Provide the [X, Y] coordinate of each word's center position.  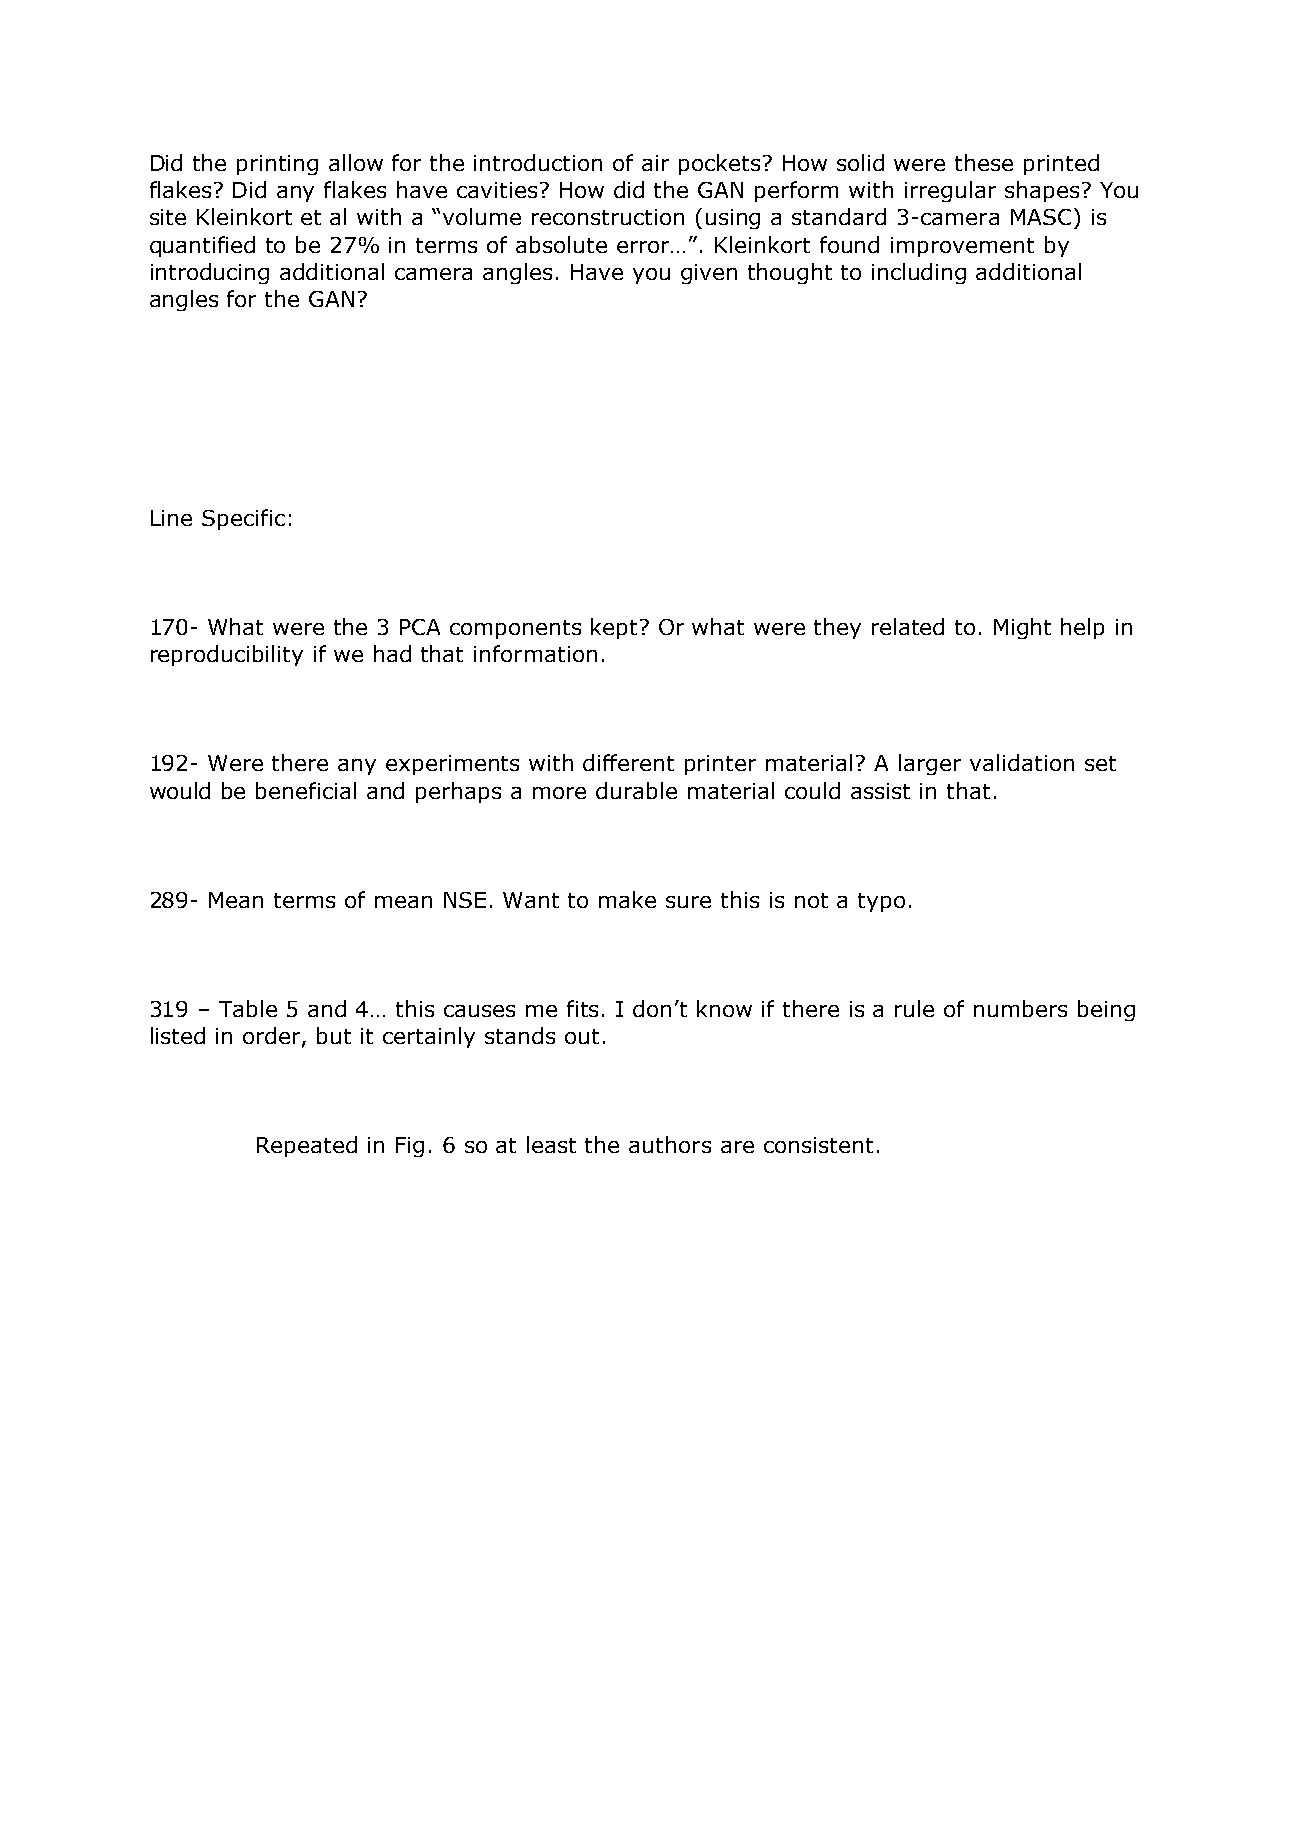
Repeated [307, 1146]
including [919, 273]
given [709, 274]
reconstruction [608, 217]
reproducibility [227, 655]
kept [616, 628]
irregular [950, 191]
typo [881, 902]
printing [277, 165]
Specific [243, 519]
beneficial [306, 790]
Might [1022, 628]
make [627, 899]
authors [670, 1144]
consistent [818, 1145]
